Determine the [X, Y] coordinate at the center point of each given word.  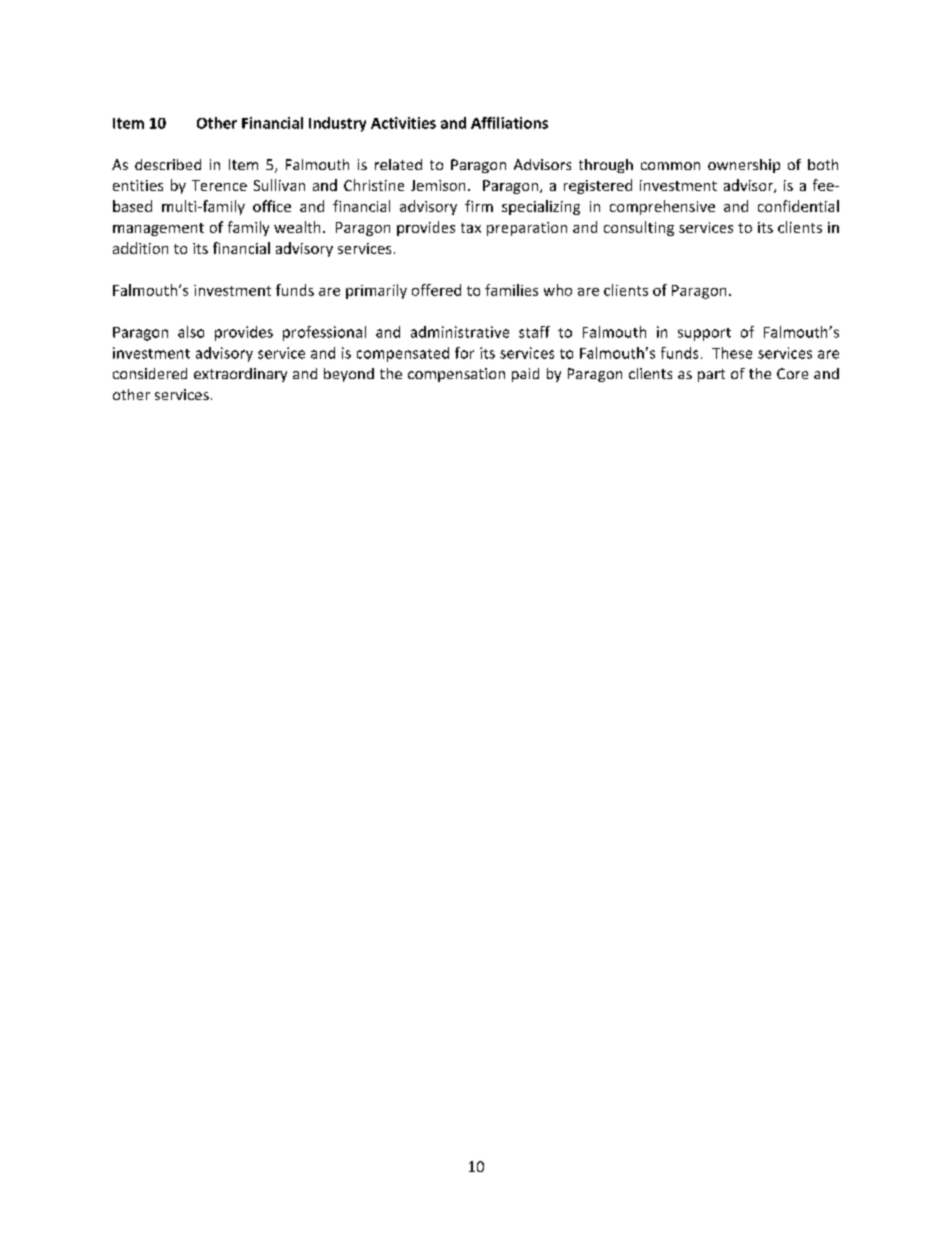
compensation [456, 375]
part [711, 375]
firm [479, 206]
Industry [337, 124]
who [558, 290]
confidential [798, 206]
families [511, 290]
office [272, 206]
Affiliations [509, 123]
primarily [376, 291]
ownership [744, 166]
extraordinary [240, 375]
